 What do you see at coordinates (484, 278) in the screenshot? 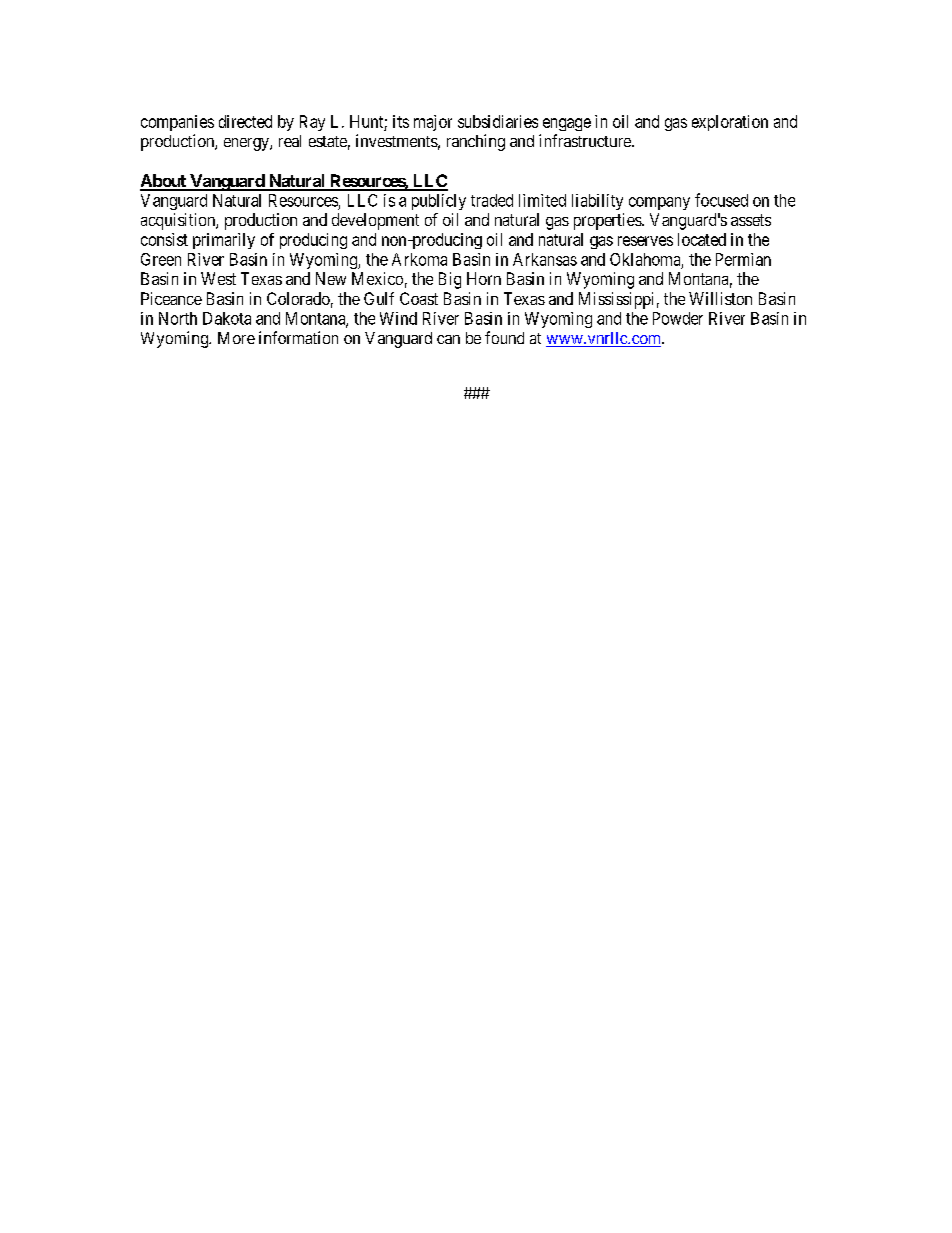
I see `Horn` at bounding box center [484, 278].
